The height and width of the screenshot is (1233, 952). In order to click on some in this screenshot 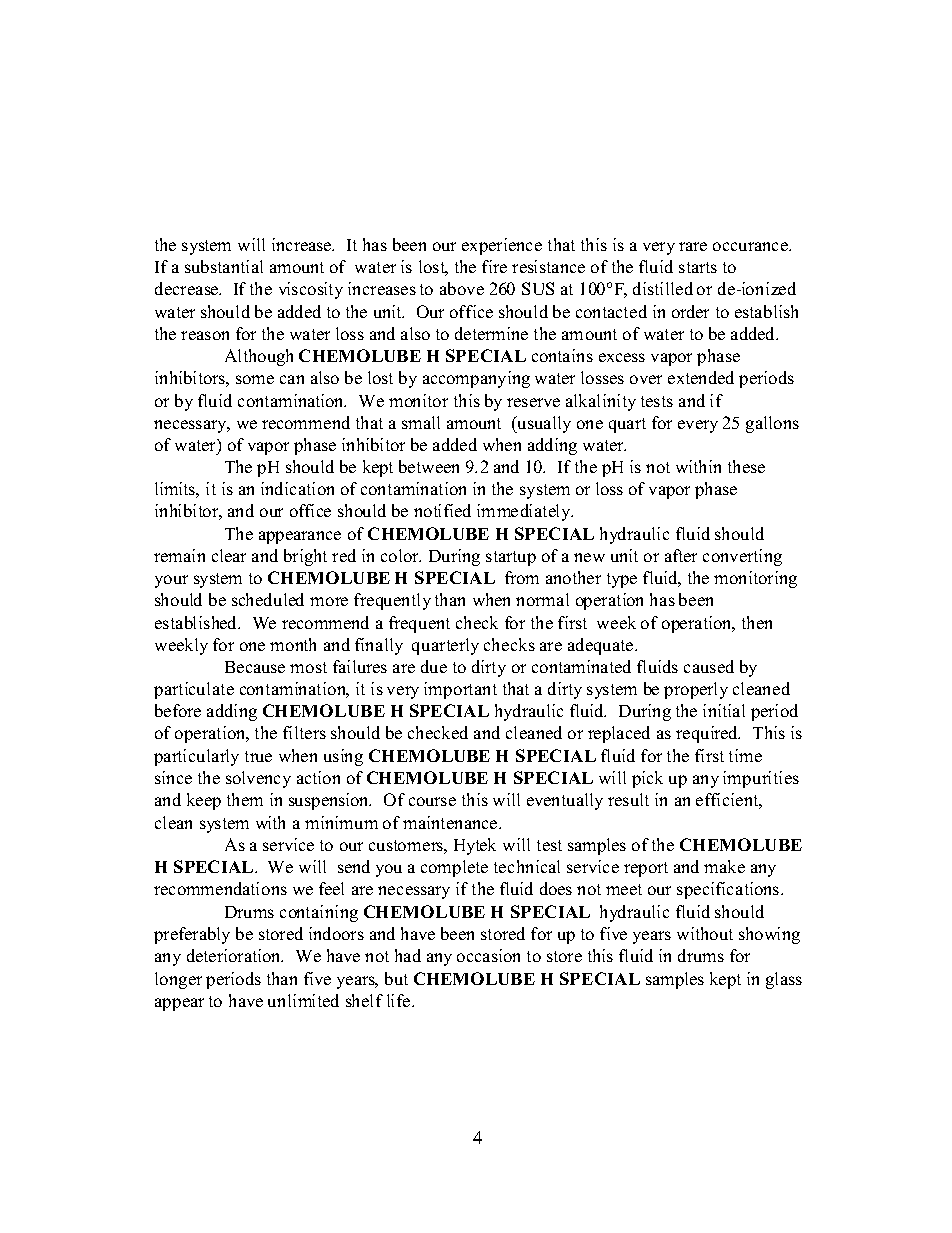, I will do `click(255, 379)`.
